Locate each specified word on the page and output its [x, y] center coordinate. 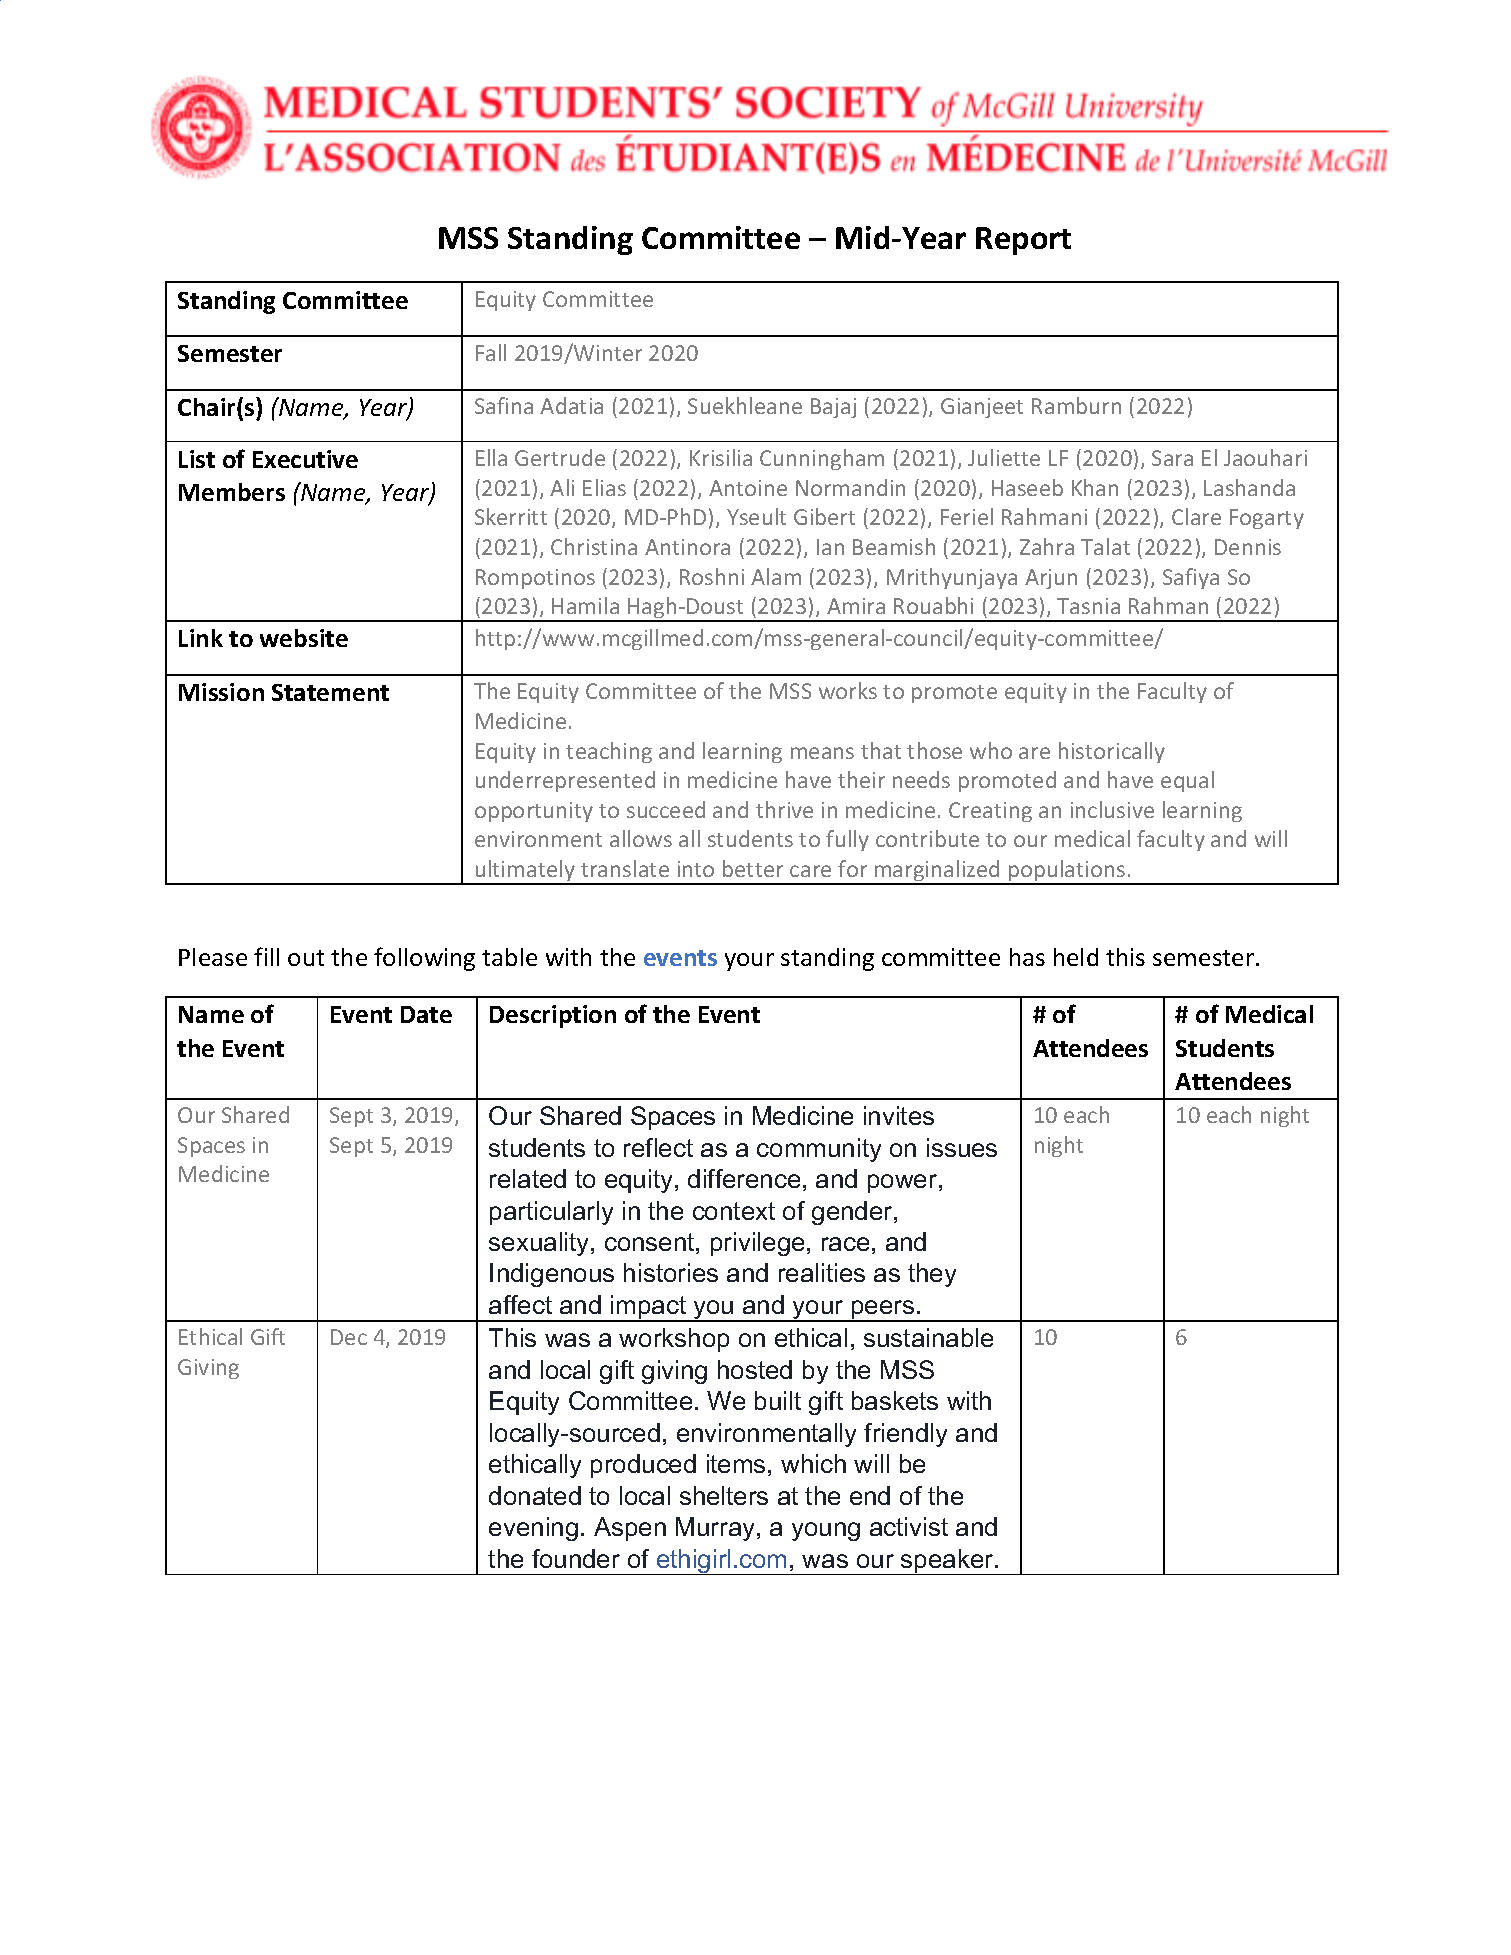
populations [1067, 872]
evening [533, 1529]
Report [1023, 241]
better [753, 868]
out [306, 958]
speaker [947, 1562]
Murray [717, 1529]
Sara [1172, 458]
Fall [491, 352]
